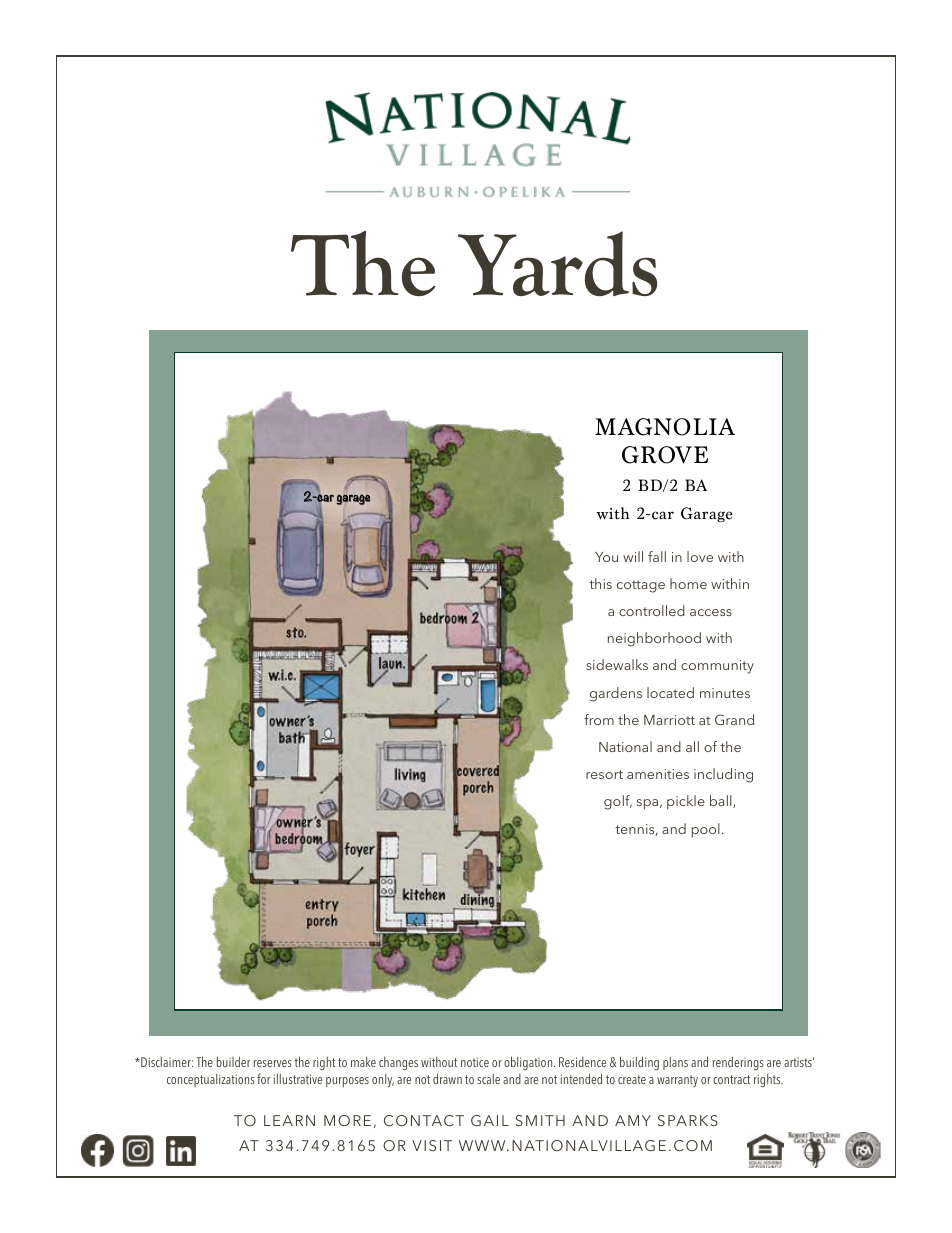 The image size is (952, 1233). What do you see at coordinates (665, 427) in the page?
I see `MAGNOLIA` at bounding box center [665, 427].
